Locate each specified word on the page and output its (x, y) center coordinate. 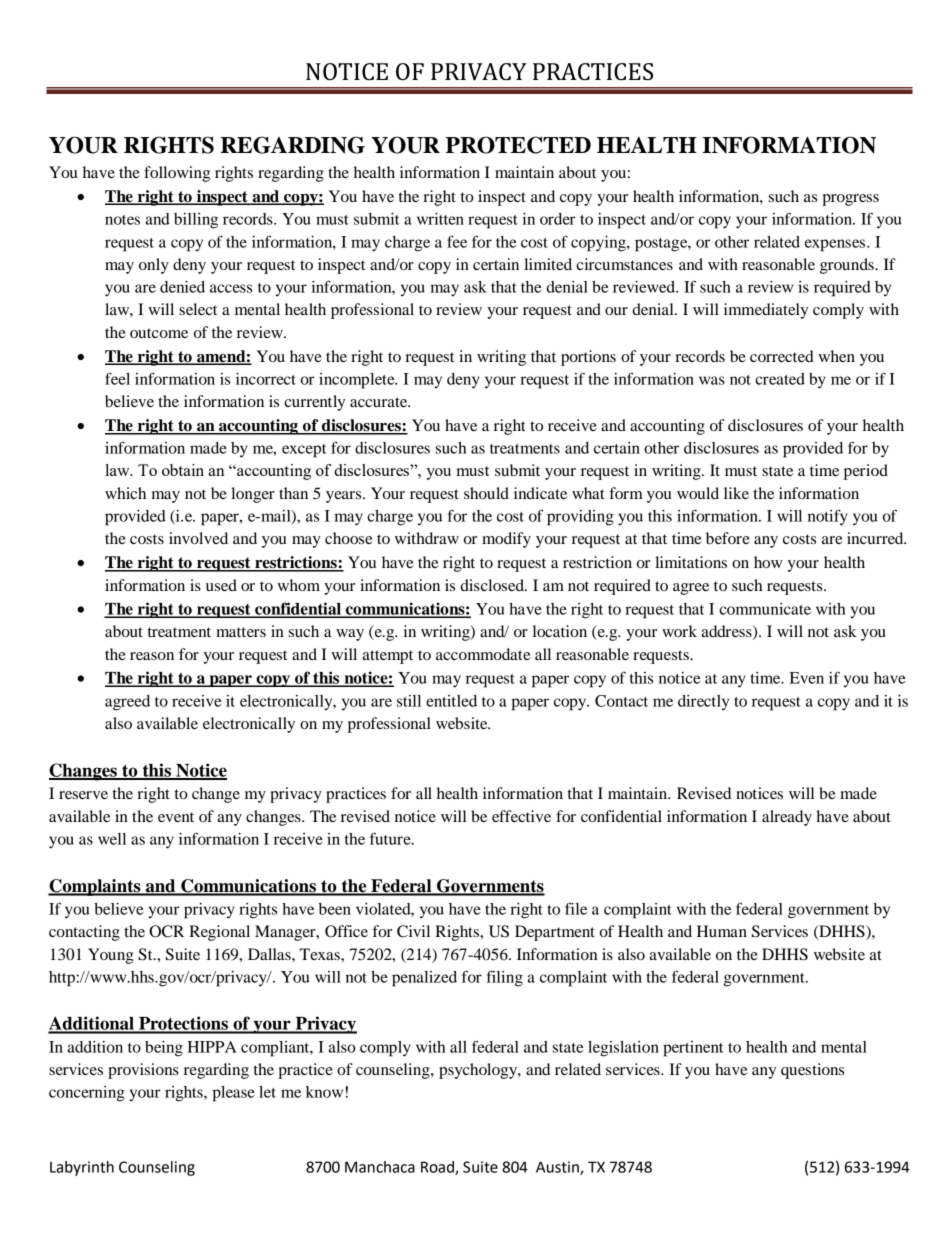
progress (850, 200)
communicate (765, 609)
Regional (219, 933)
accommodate (483, 654)
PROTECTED (518, 145)
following (177, 174)
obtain (183, 470)
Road (438, 1168)
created (780, 379)
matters (241, 632)
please (233, 1094)
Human (722, 931)
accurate (380, 402)
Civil (413, 931)
